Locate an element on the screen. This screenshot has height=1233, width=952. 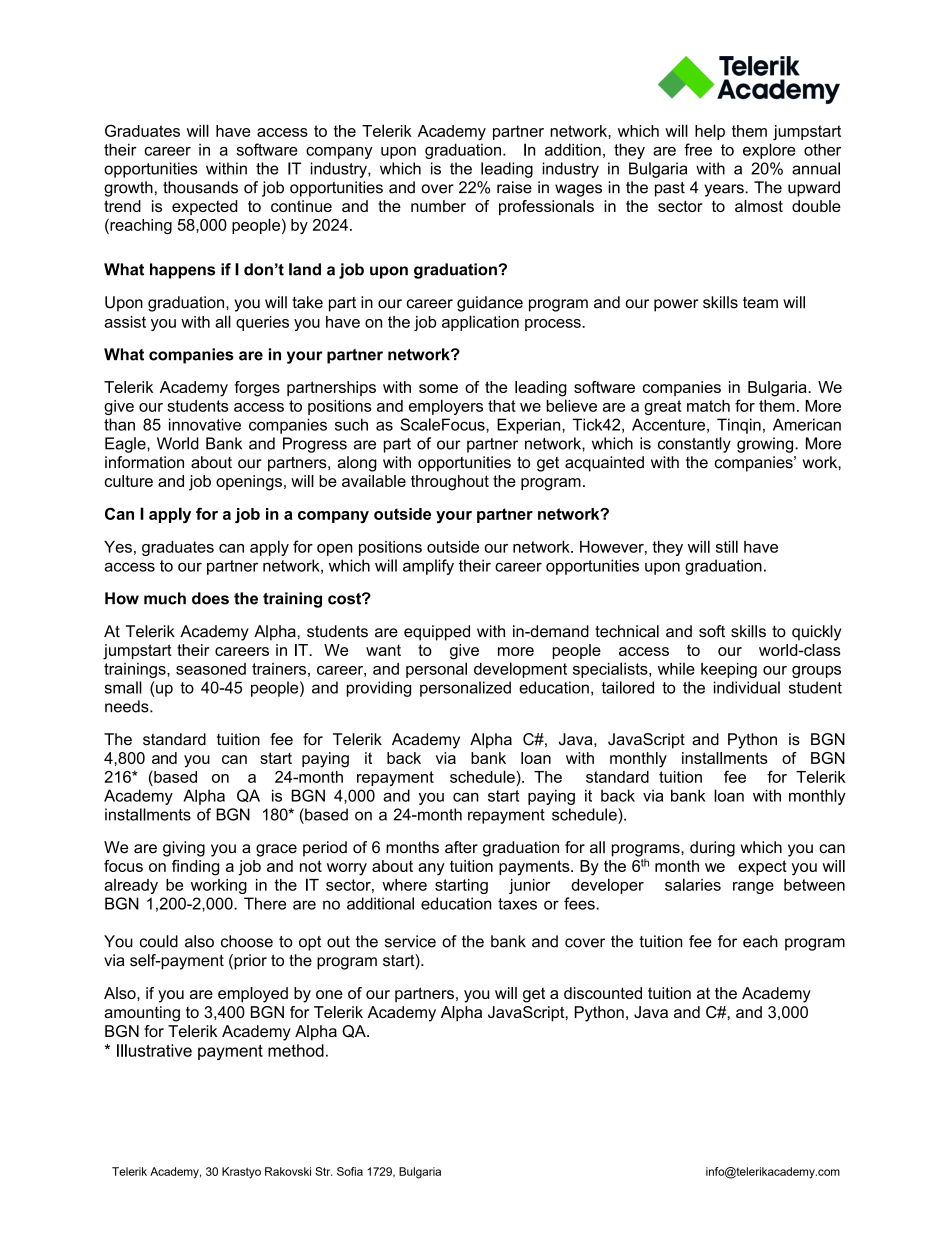
equipped is located at coordinates (437, 633).
